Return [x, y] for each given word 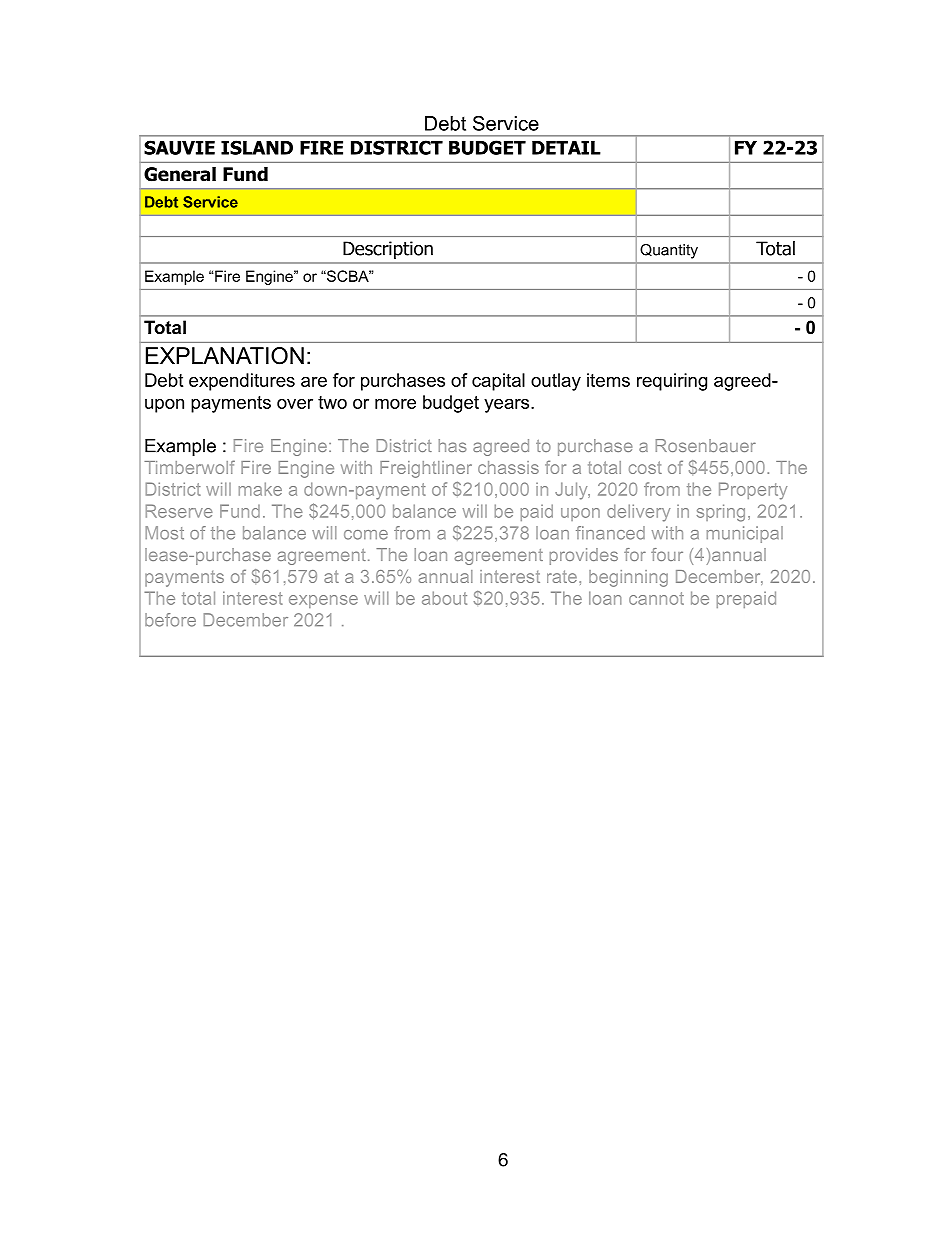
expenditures [242, 382]
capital [498, 382]
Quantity [669, 251]
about [444, 598]
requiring [672, 382]
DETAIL [566, 148]
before [170, 620]
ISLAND [257, 147]
